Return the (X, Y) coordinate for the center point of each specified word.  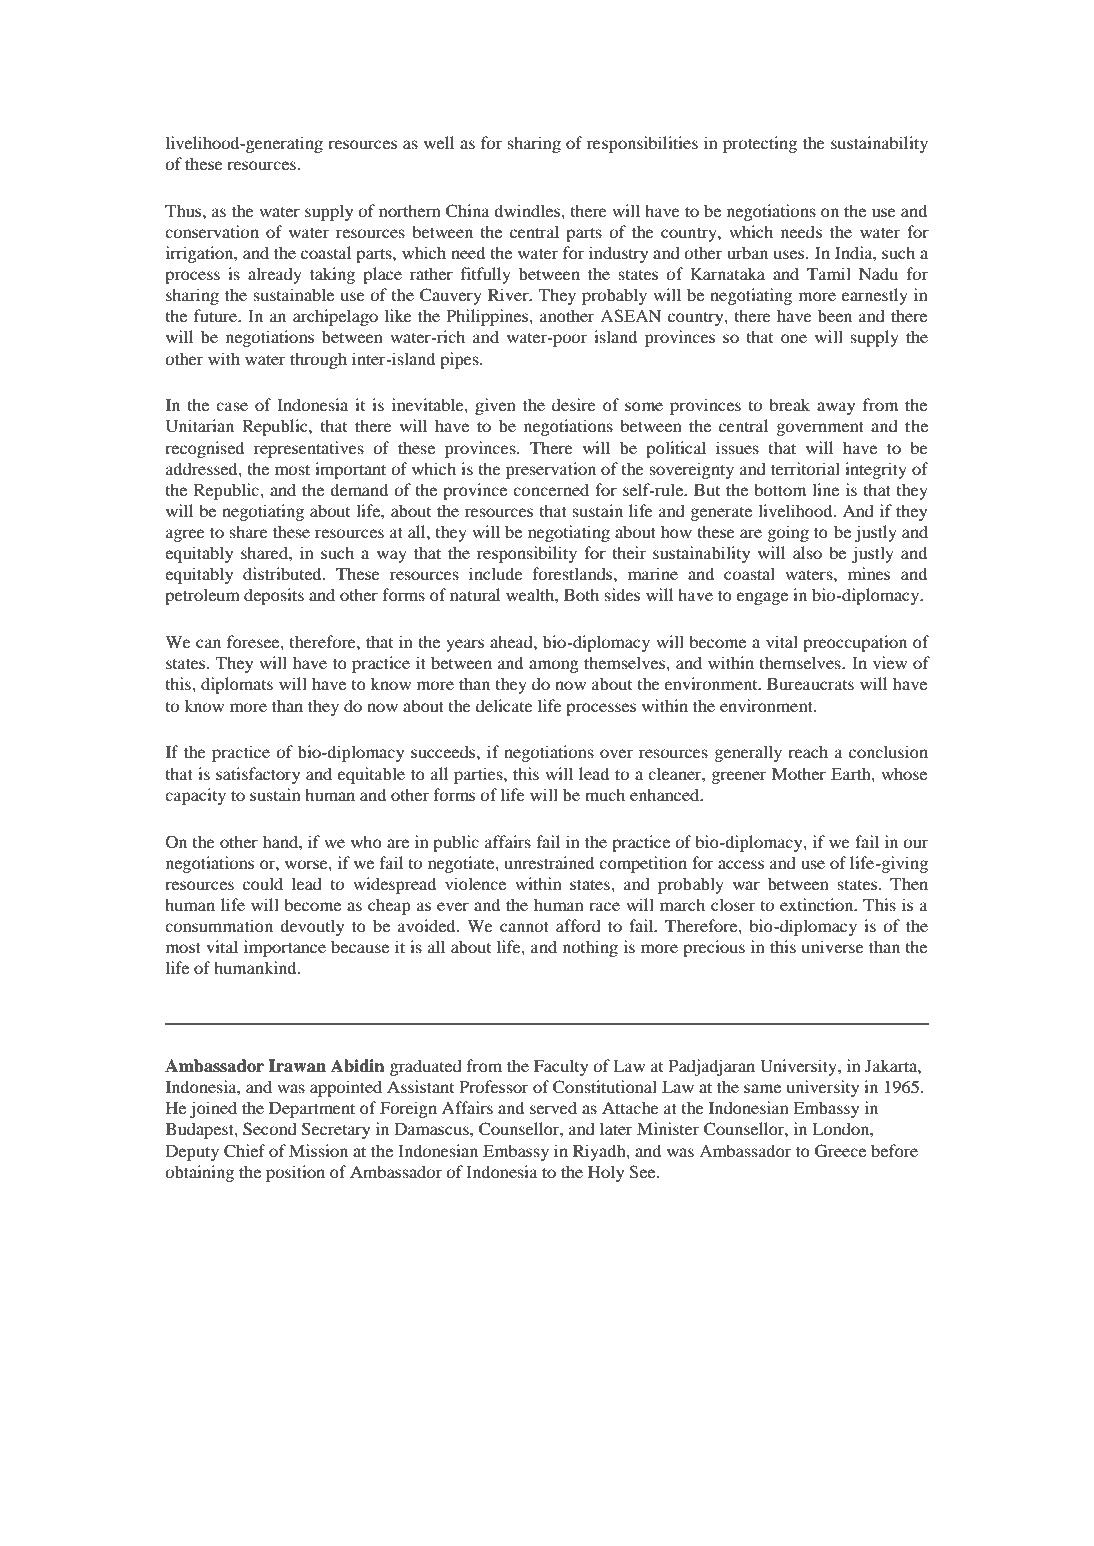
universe (833, 946)
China (468, 211)
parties (479, 775)
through (318, 360)
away (836, 408)
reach (808, 751)
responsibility (527, 554)
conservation (212, 231)
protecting (760, 144)
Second (270, 1129)
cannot (524, 927)
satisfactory (258, 775)
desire (574, 404)
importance (285, 948)
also (807, 552)
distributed (283, 573)
